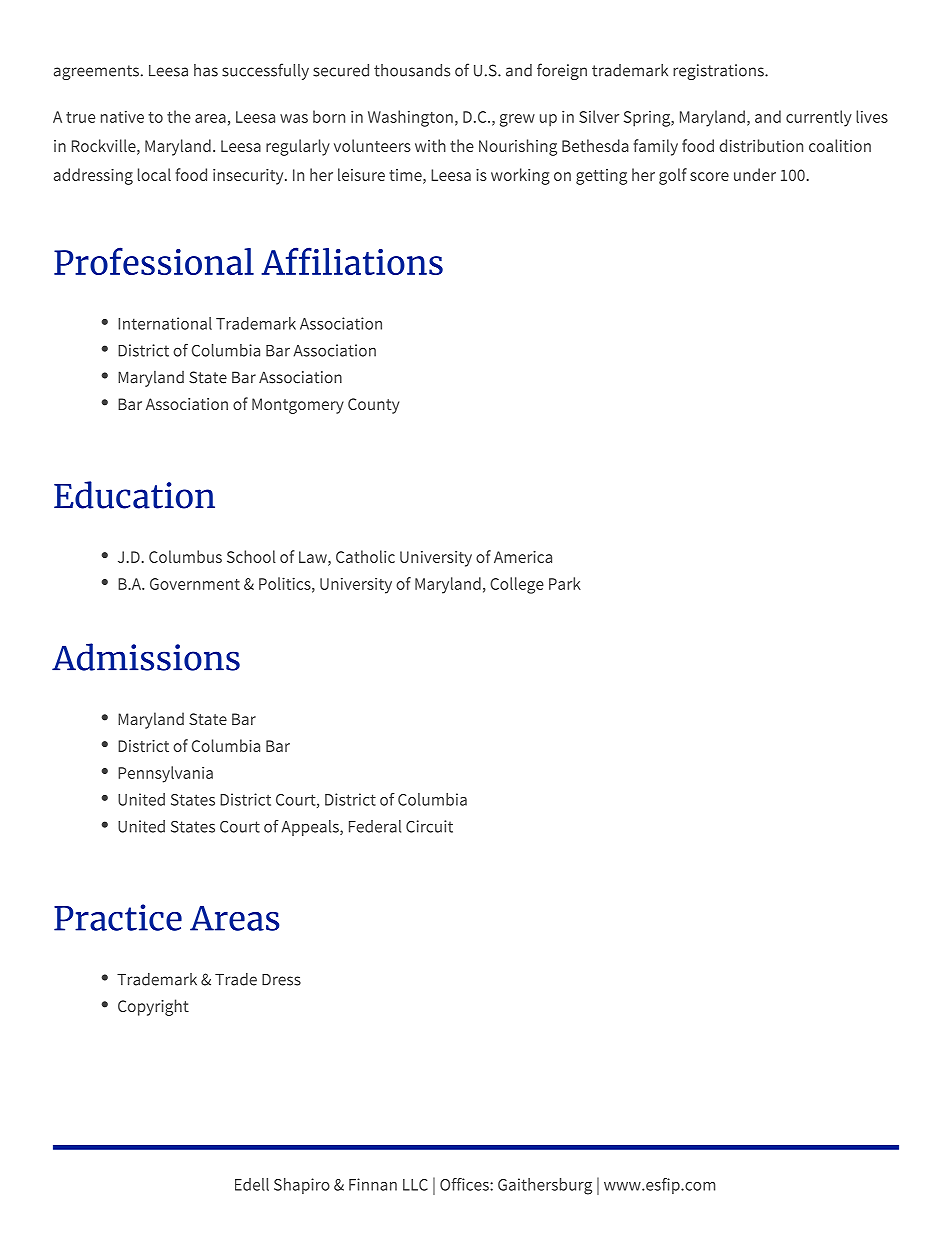  What do you see at coordinates (373, 406) in the page?
I see `County` at bounding box center [373, 406].
